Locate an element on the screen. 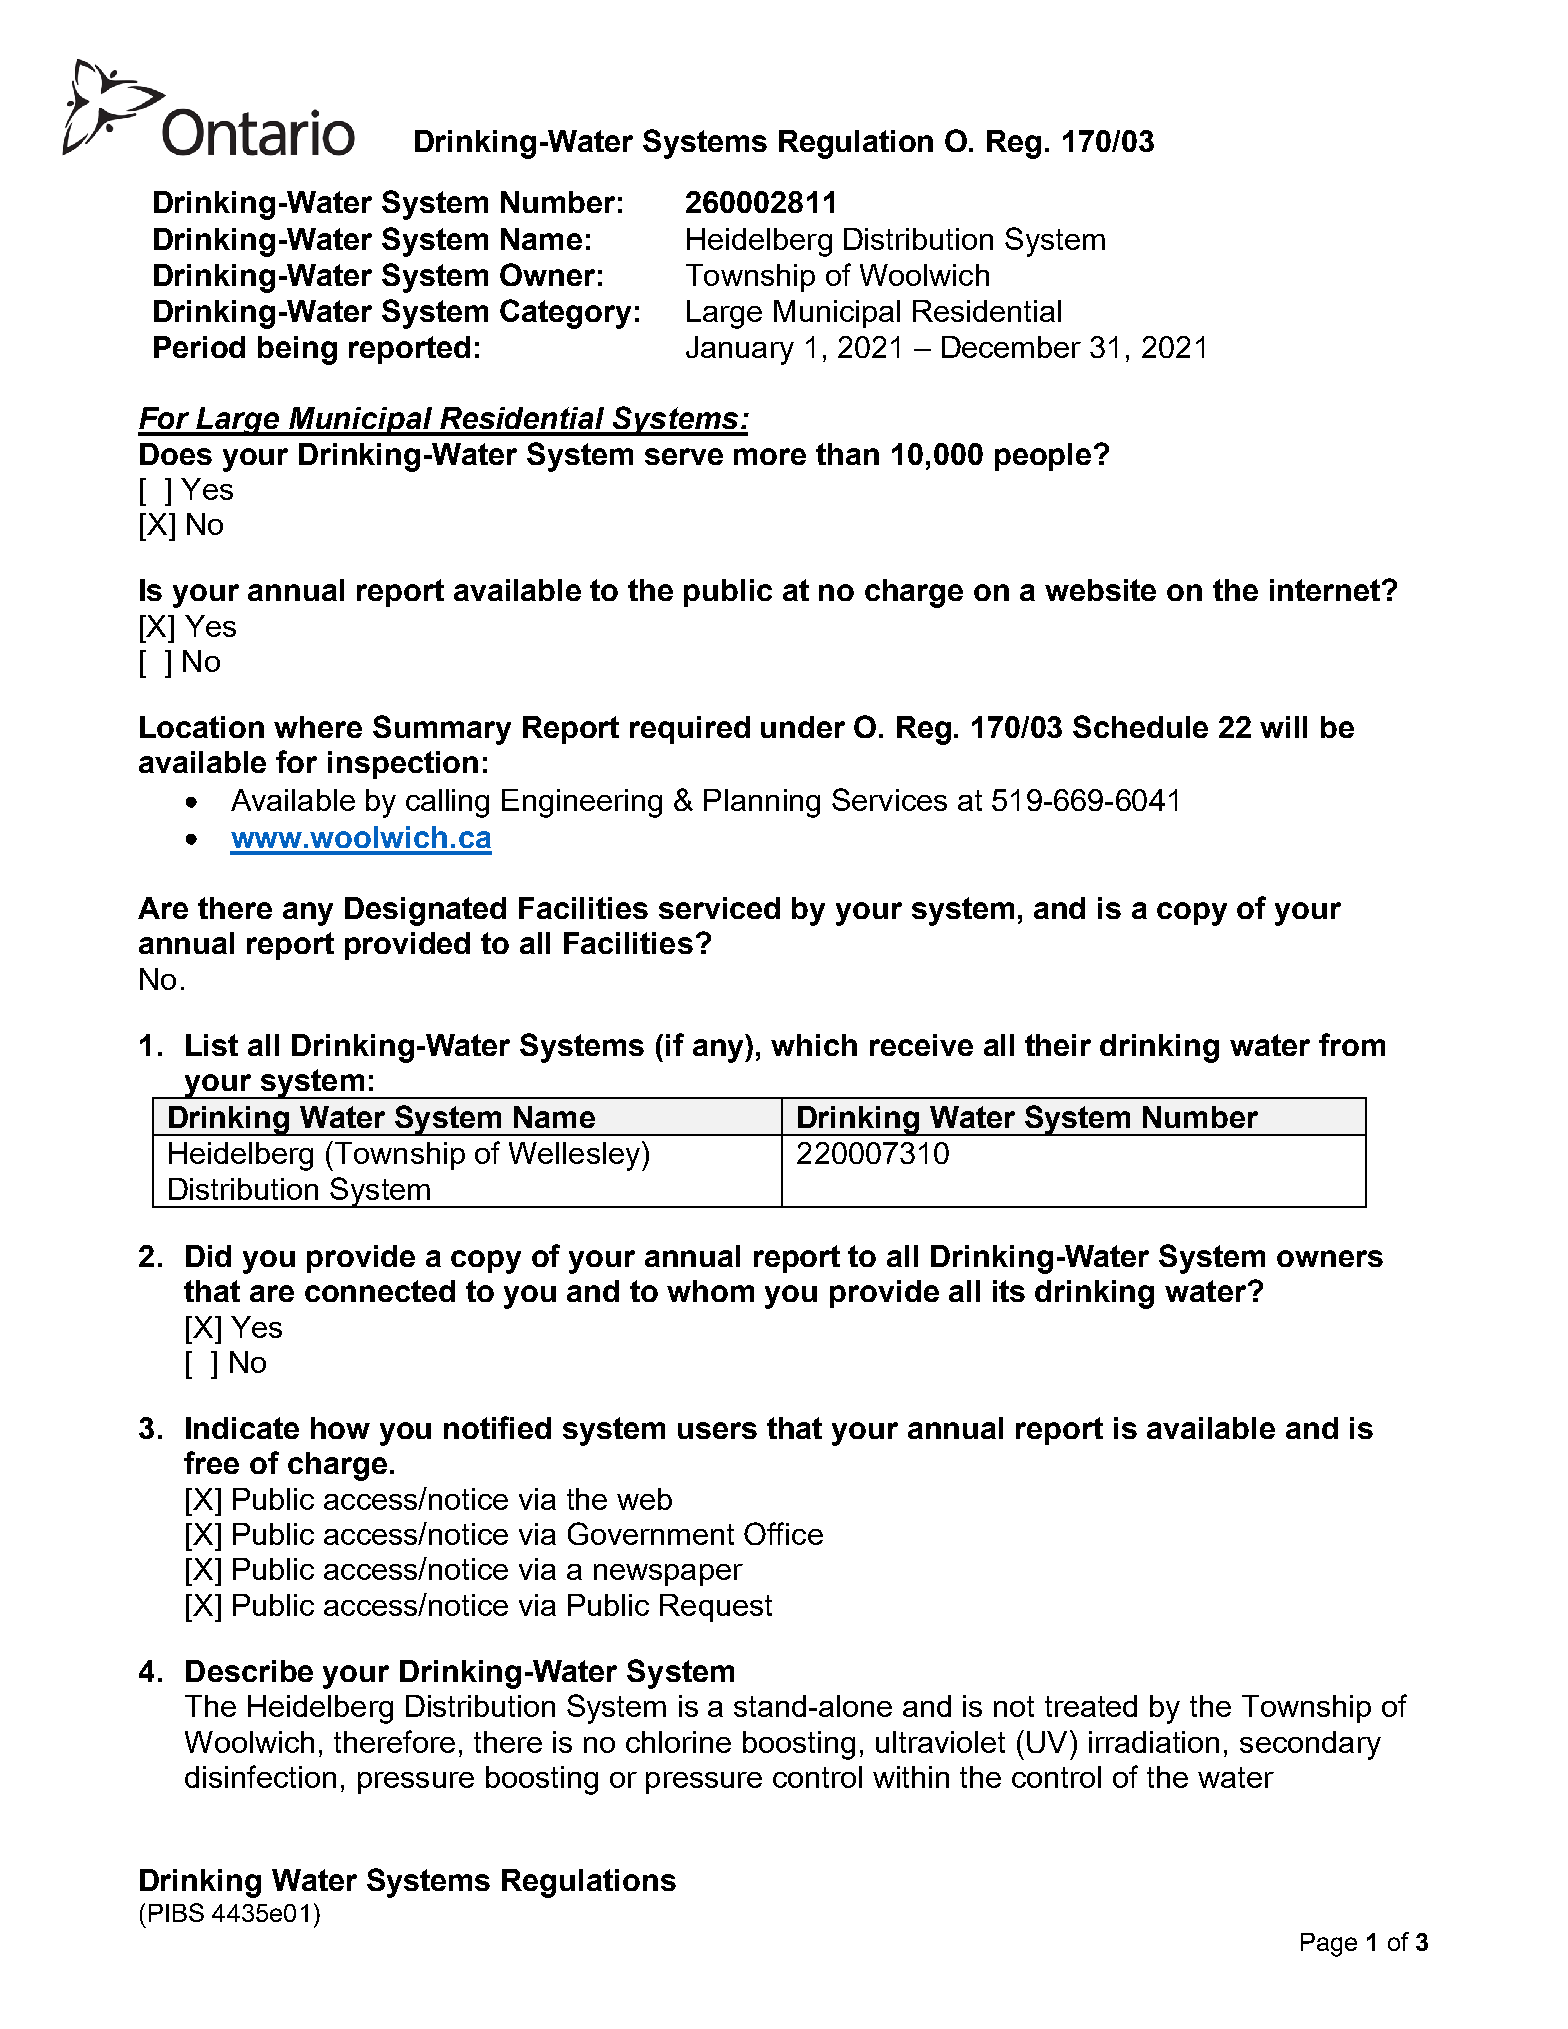 This screenshot has height=2029, width=1568. being is located at coordinates (297, 350).
